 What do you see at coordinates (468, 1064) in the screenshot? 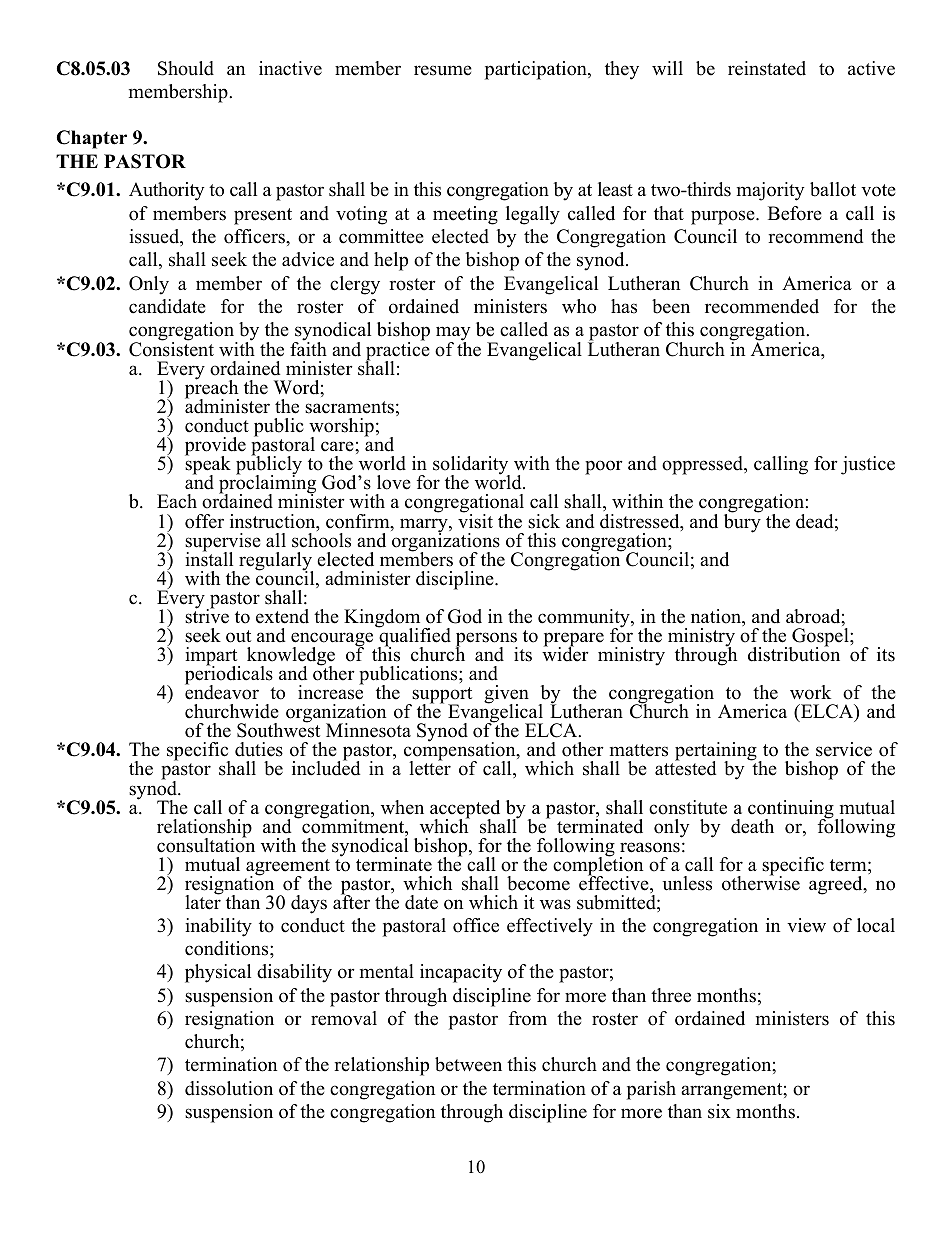
I see `between` at bounding box center [468, 1064].
